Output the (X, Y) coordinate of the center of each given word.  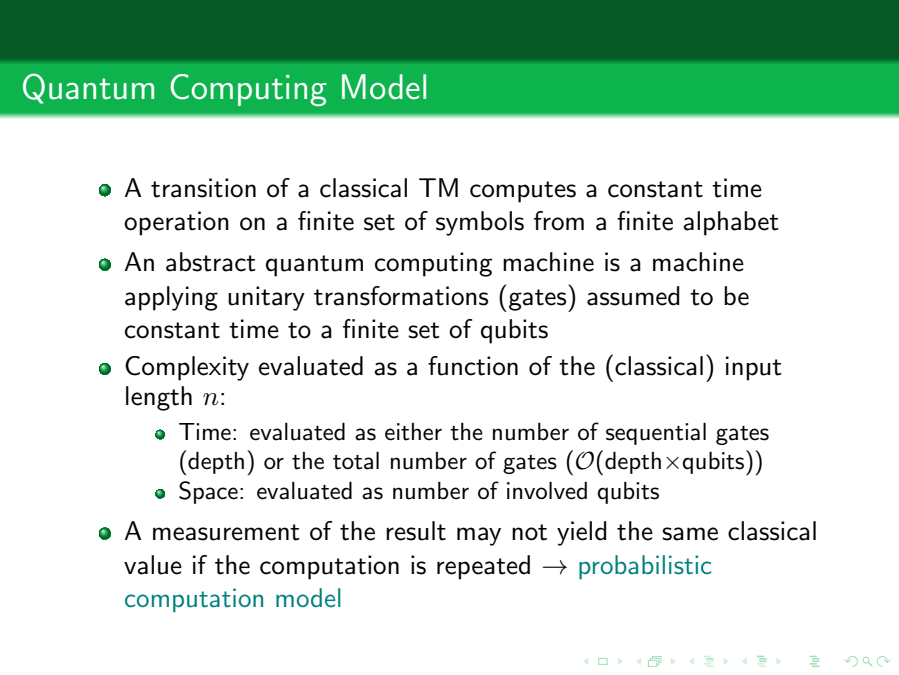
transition (203, 188)
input (754, 368)
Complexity (187, 368)
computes (523, 192)
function (473, 366)
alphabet (731, 223)
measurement (226, 532)
